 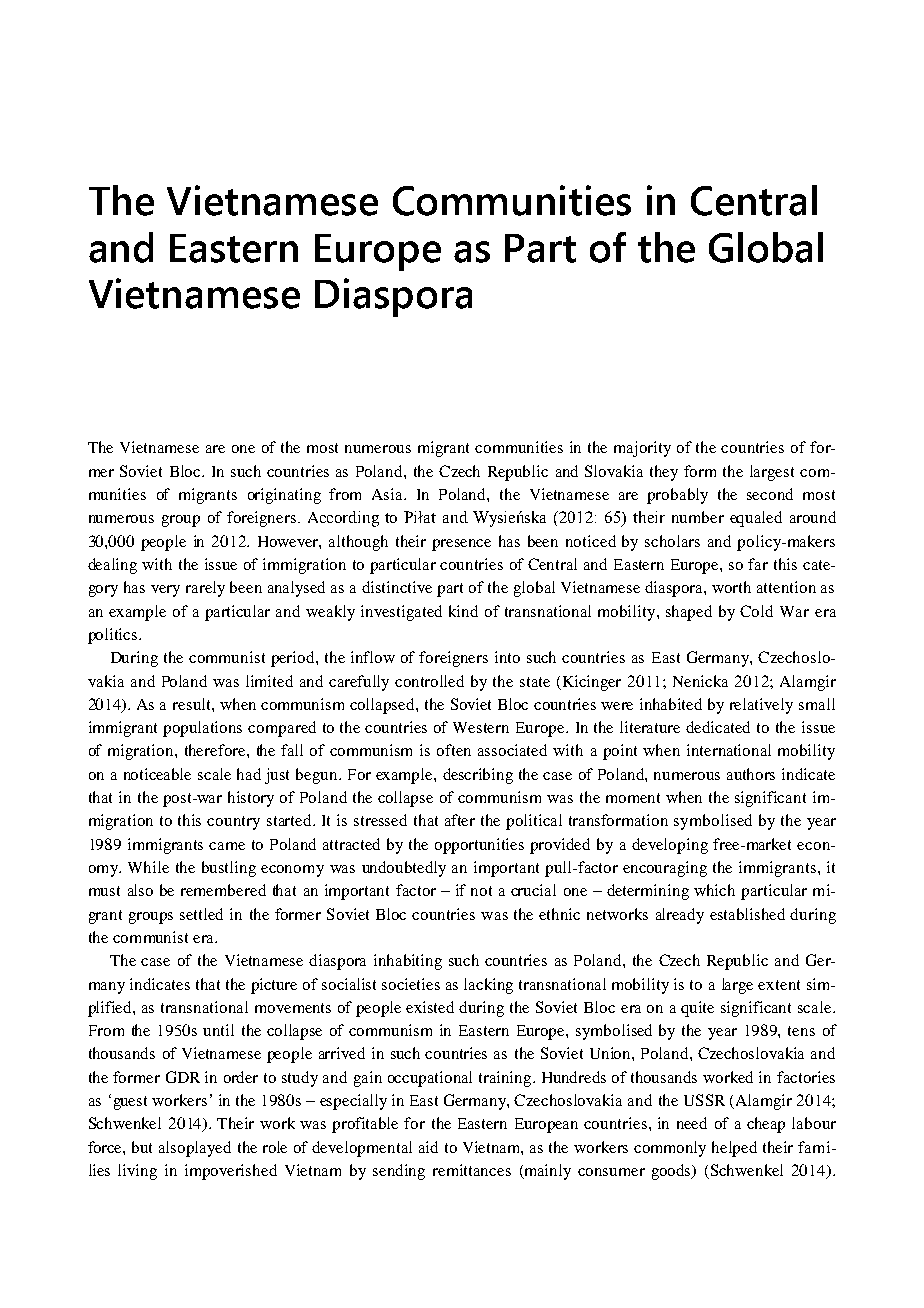 What do you see at coordinates (389, 494) in the document?
I see `Asia` at bounding box center [389, 494].
